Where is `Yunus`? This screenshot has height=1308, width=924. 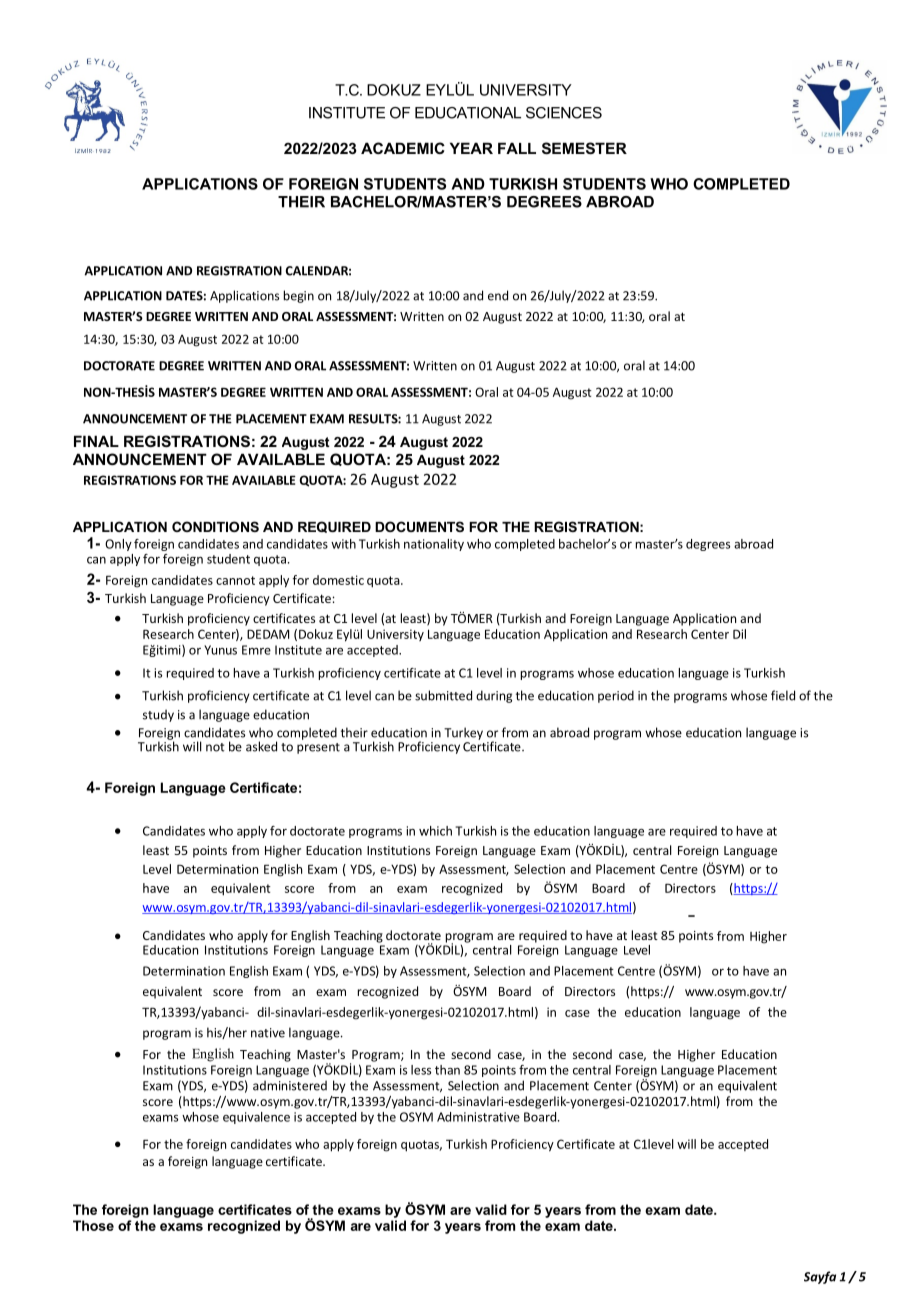 Yunus is located at coordinates (220, 650).
